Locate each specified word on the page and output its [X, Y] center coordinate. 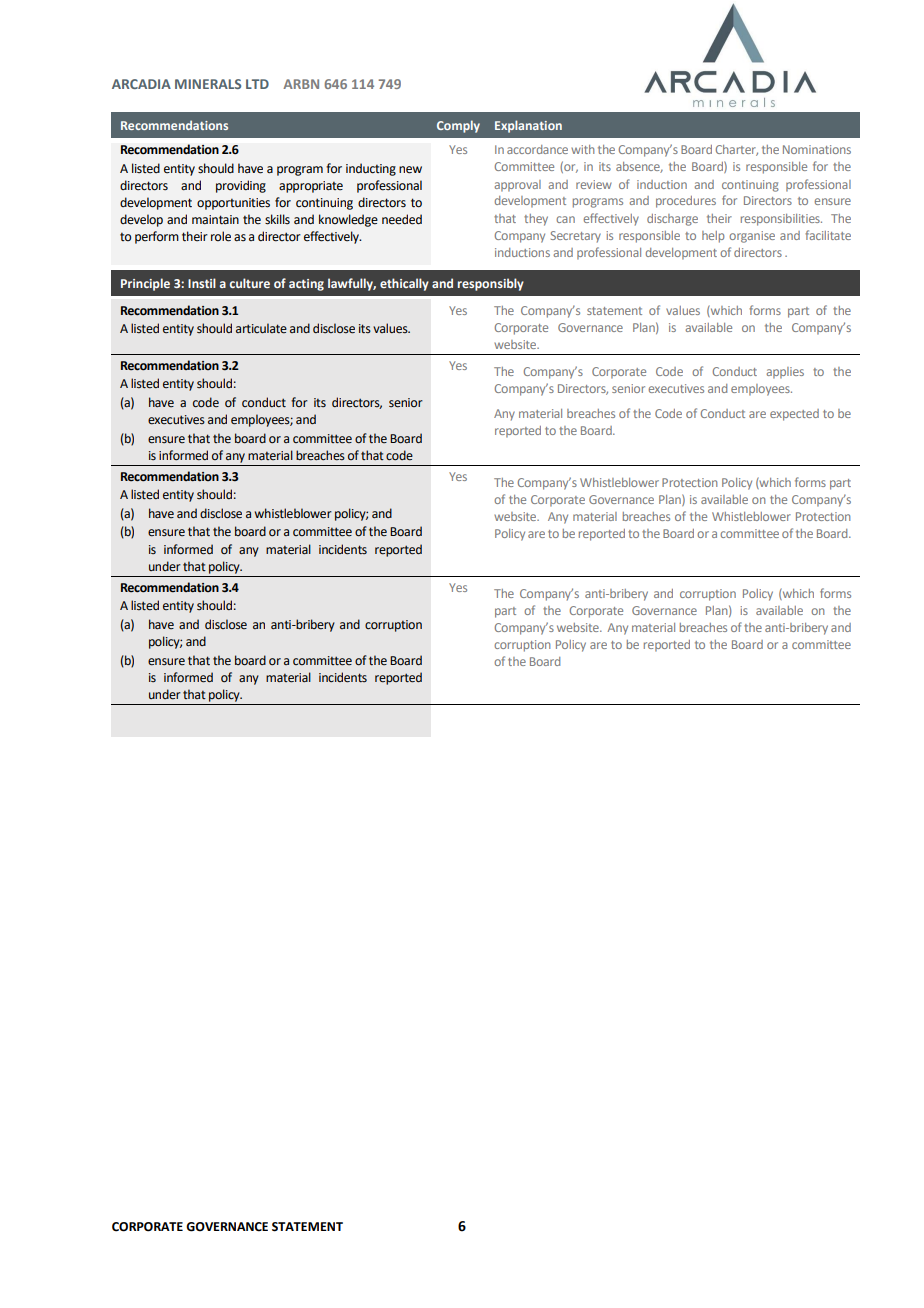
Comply [458, 126]
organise [752, 237]
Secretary [576, 237]
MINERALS [208, 84]
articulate [261, 328]
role [221, 236]
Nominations [817, 149]
